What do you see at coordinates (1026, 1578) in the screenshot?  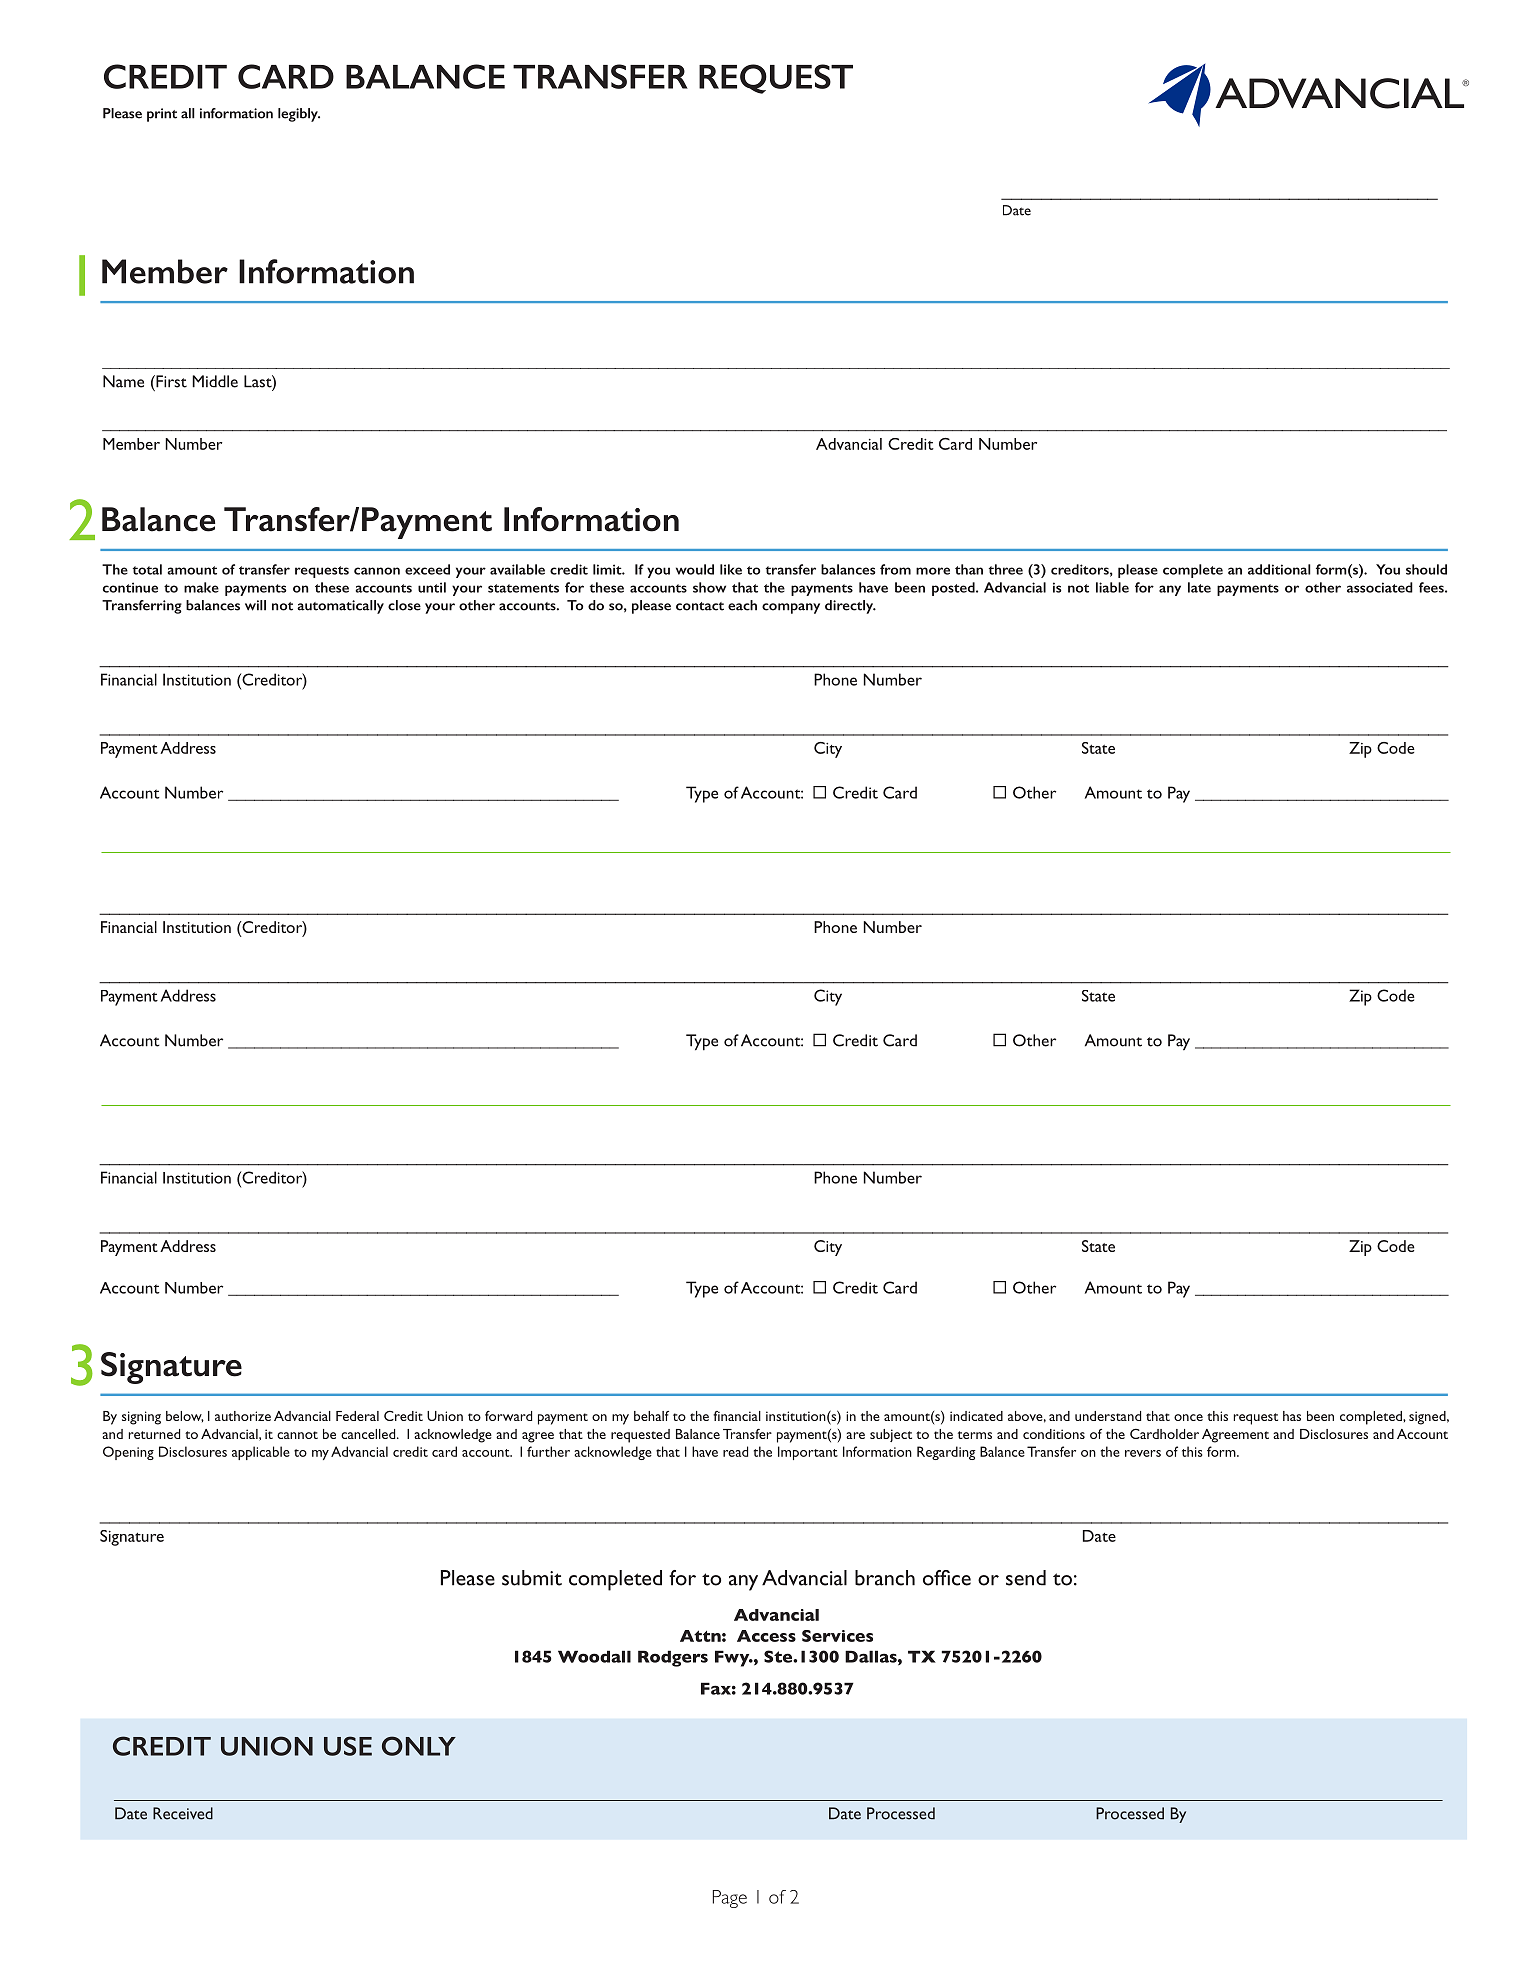 I see `send` at bounding box center [1026, 1578].
